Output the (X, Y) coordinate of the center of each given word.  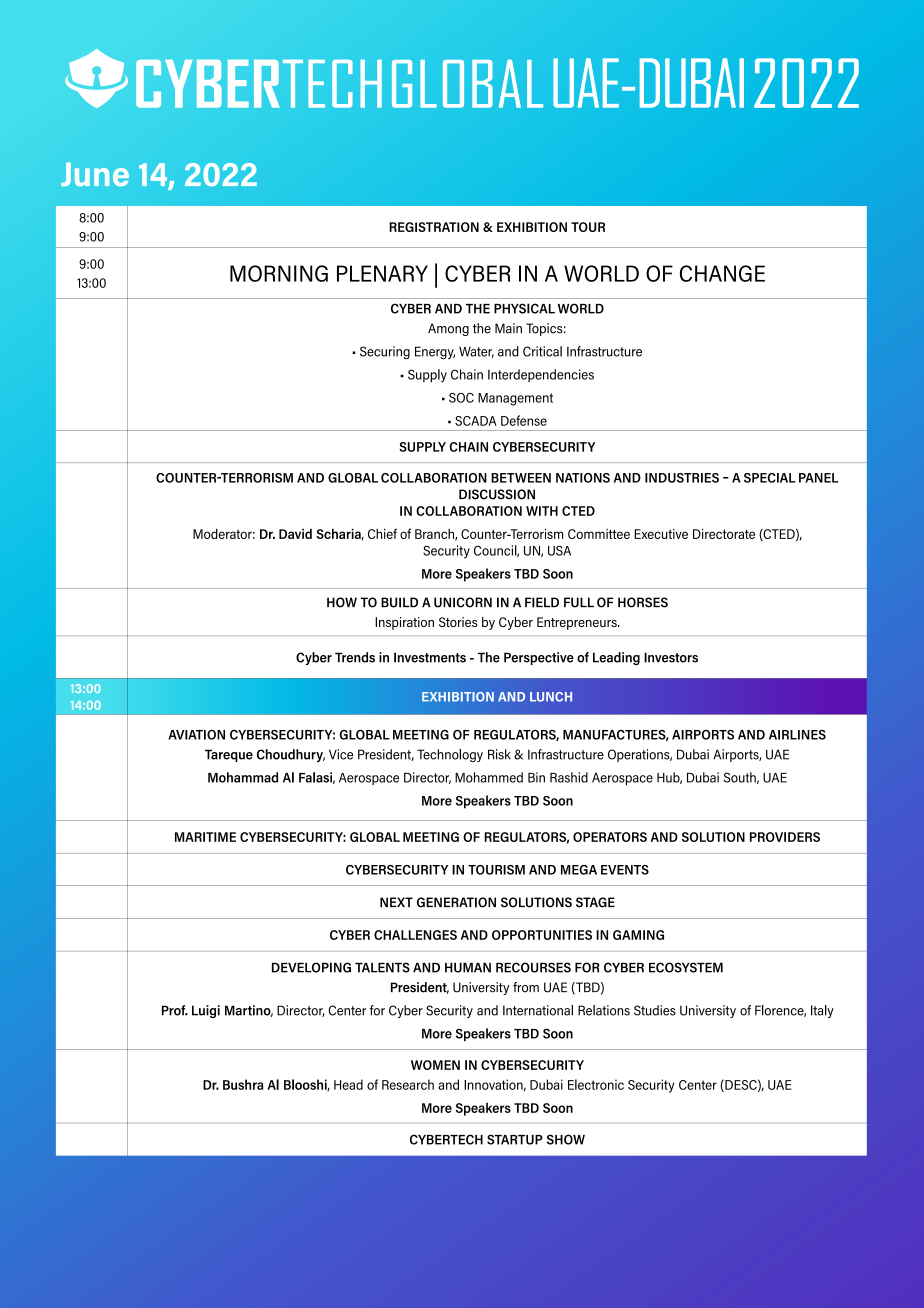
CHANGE (722, 273)
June (95, 174)
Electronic (596, 1084)
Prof (175, 1010)
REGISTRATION (434, 227)
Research (408, 1084)
